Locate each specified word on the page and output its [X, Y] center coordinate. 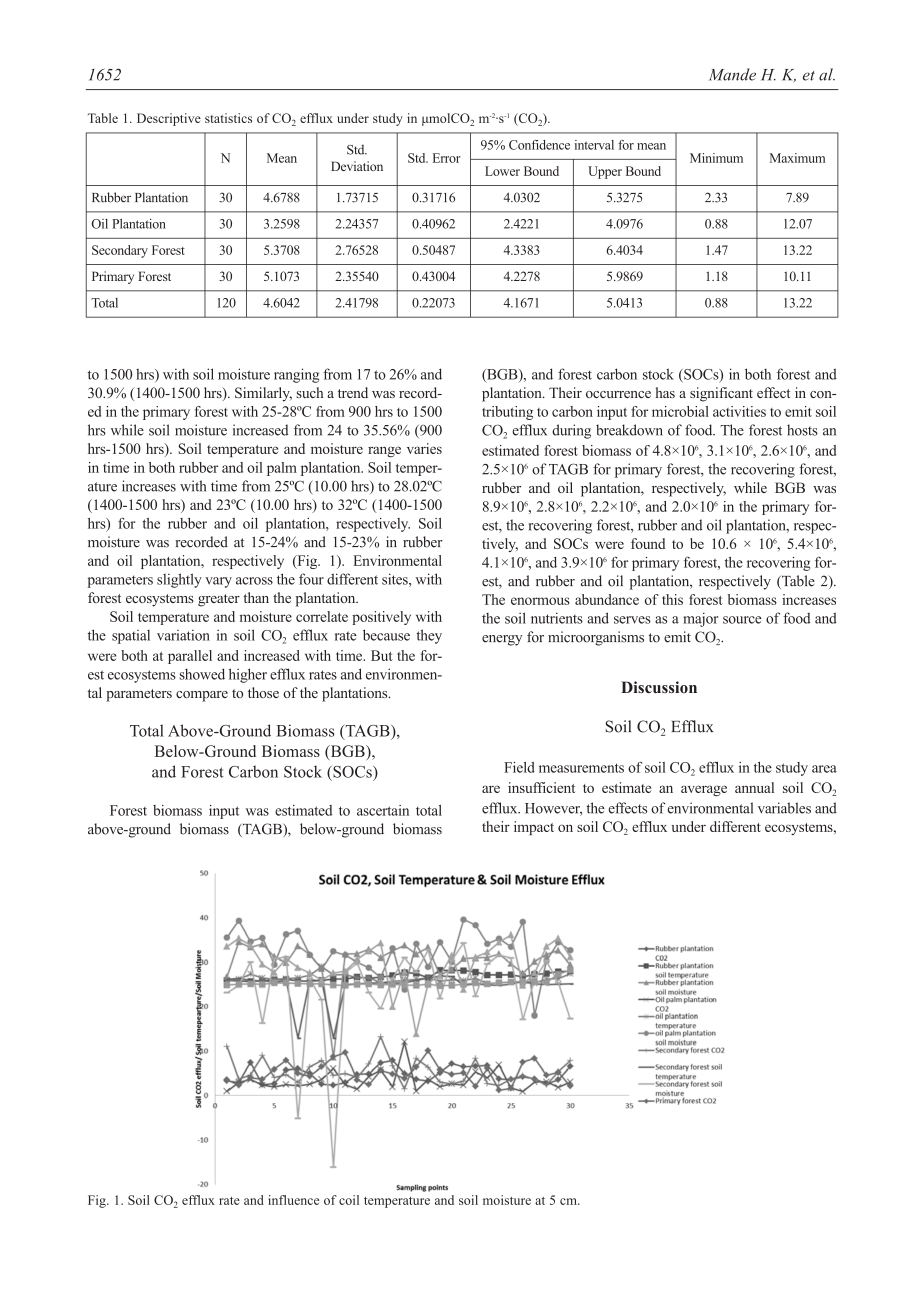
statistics [228, 118]
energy [502, 640]
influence [293, 1200]
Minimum [716, 158]
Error [447, 158]
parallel [190, 657]
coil [349, 1200]
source [742, 620]
